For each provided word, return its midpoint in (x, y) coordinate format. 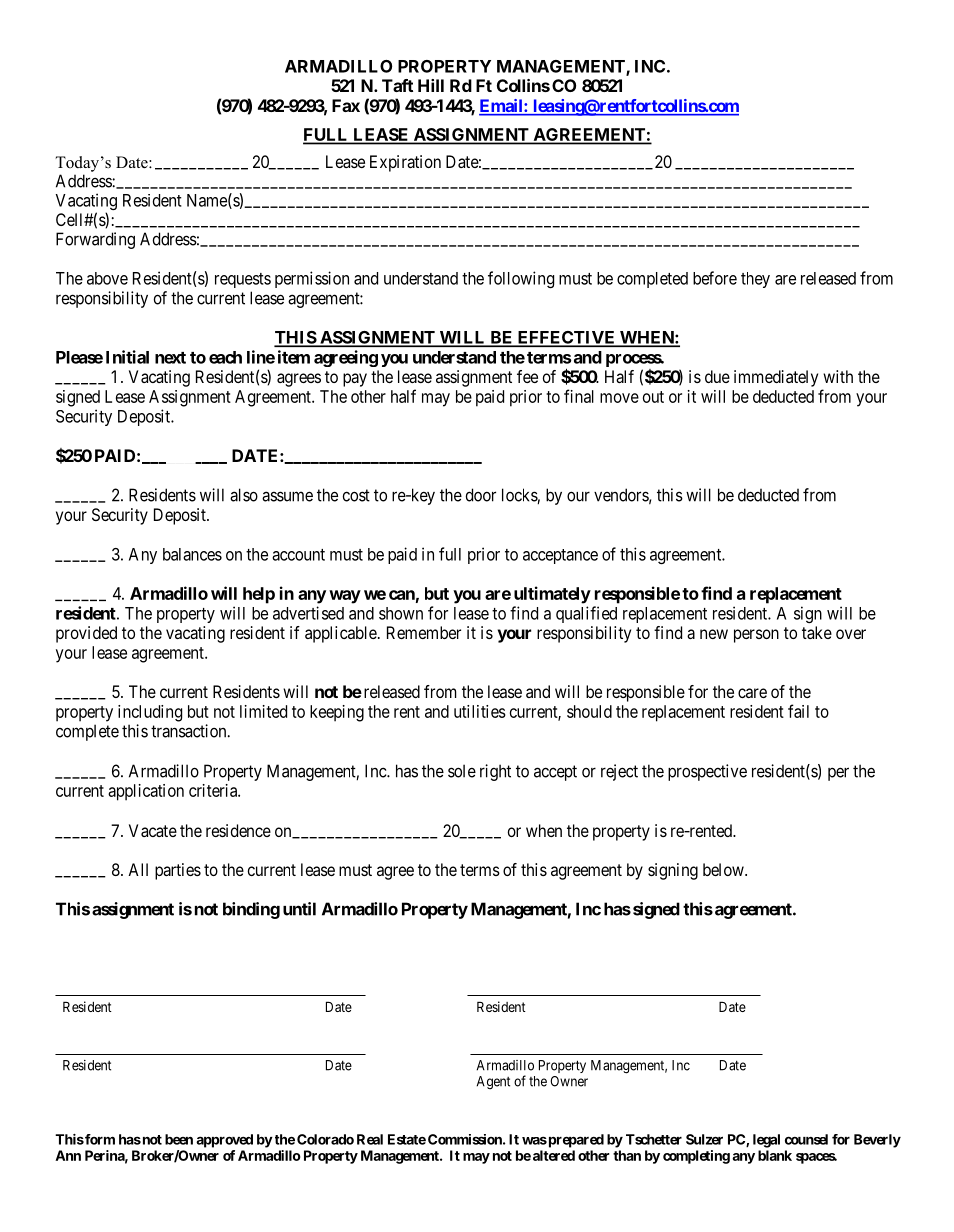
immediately (776, 378)
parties (178, 871)
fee (527, 376)
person (756, 636)
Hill (431, 85)
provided (86, 634)
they (755, 280)
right (495, 772)
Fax (346, 105)
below (724, 869)
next (170, 358)
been (179, 1139)
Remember (424, 632)
